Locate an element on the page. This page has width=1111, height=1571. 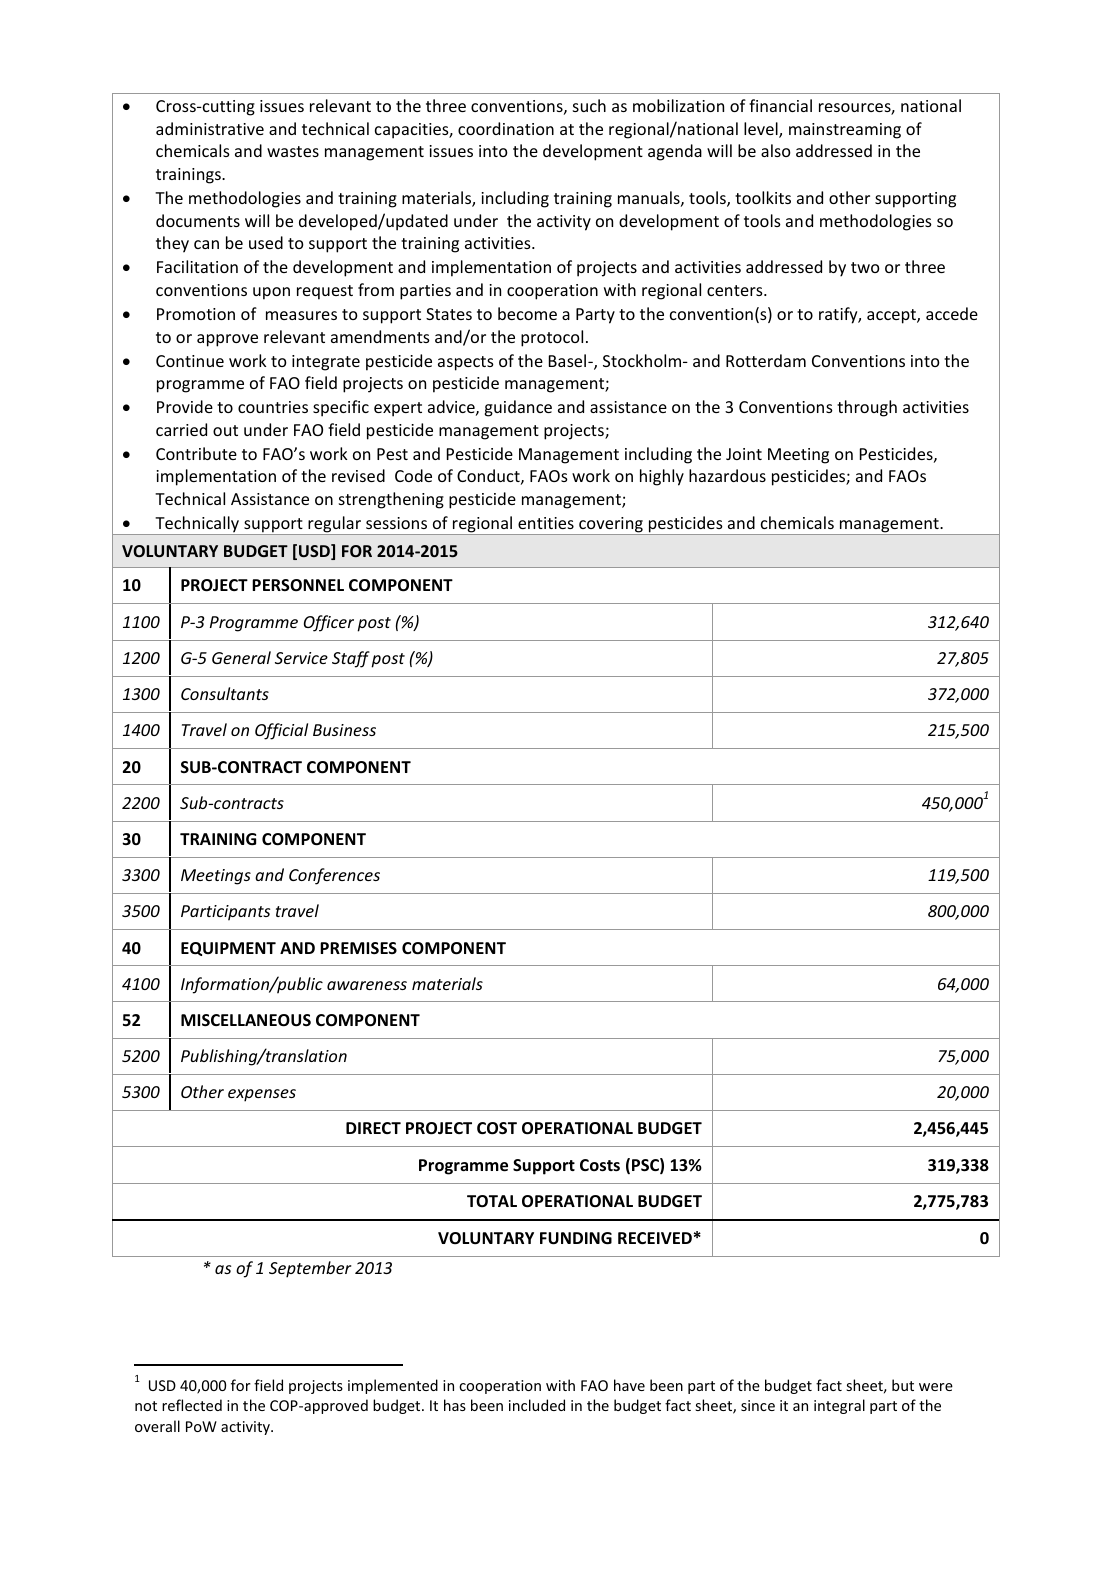
reflected is located at coordinates (192, 1405).
